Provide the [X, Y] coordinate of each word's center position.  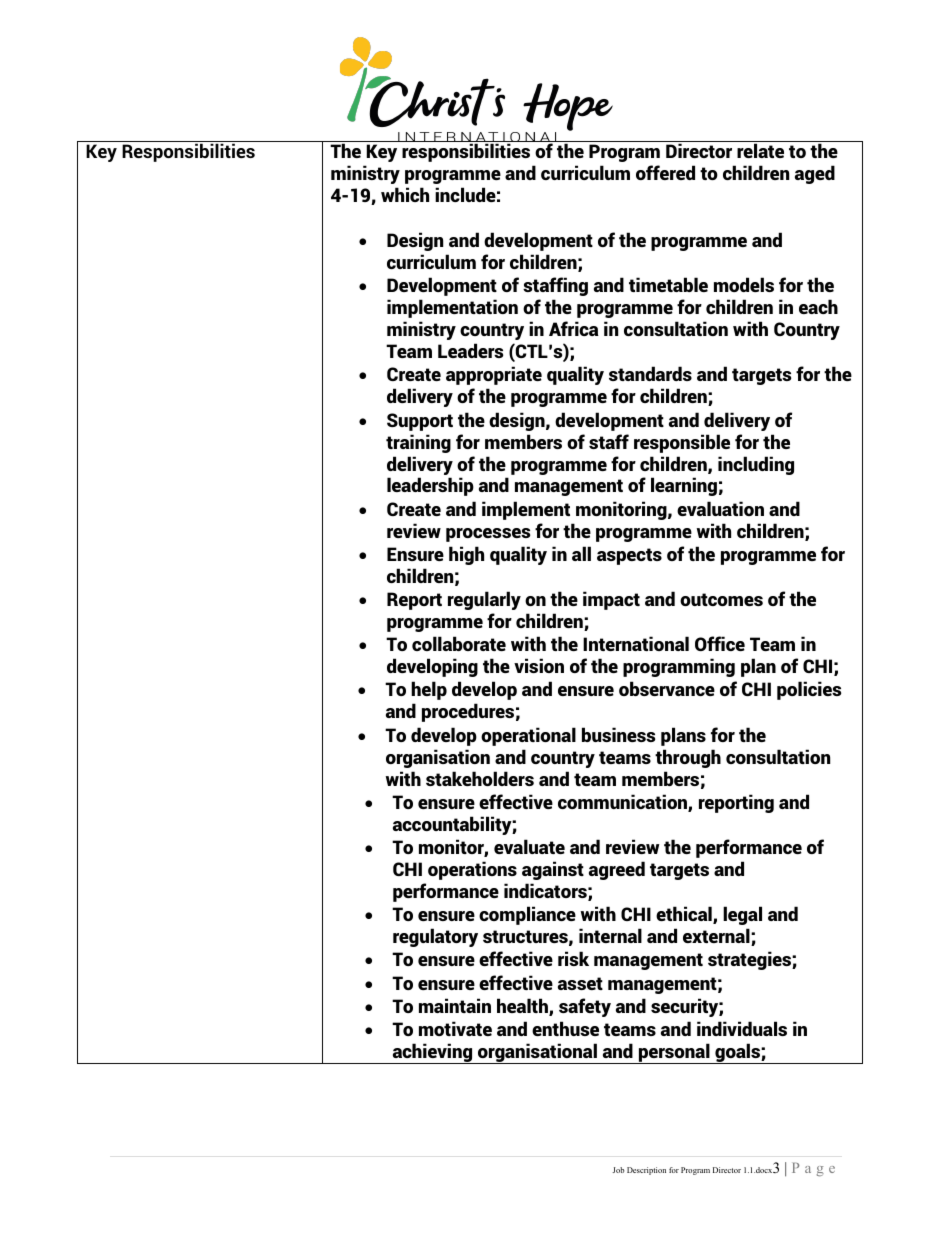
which [405, 194]
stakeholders [480, 778]
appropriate [494, 375]
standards [650, 373]
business [618, 734]
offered [665, 172]
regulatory [435, 937]
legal [742, 915]
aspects [629, 556]
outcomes [721, 599]
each [818, 306]
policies [809, 690]
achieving [432, 1053]
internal [610, 935]
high [466, 555]
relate [760, 150]
